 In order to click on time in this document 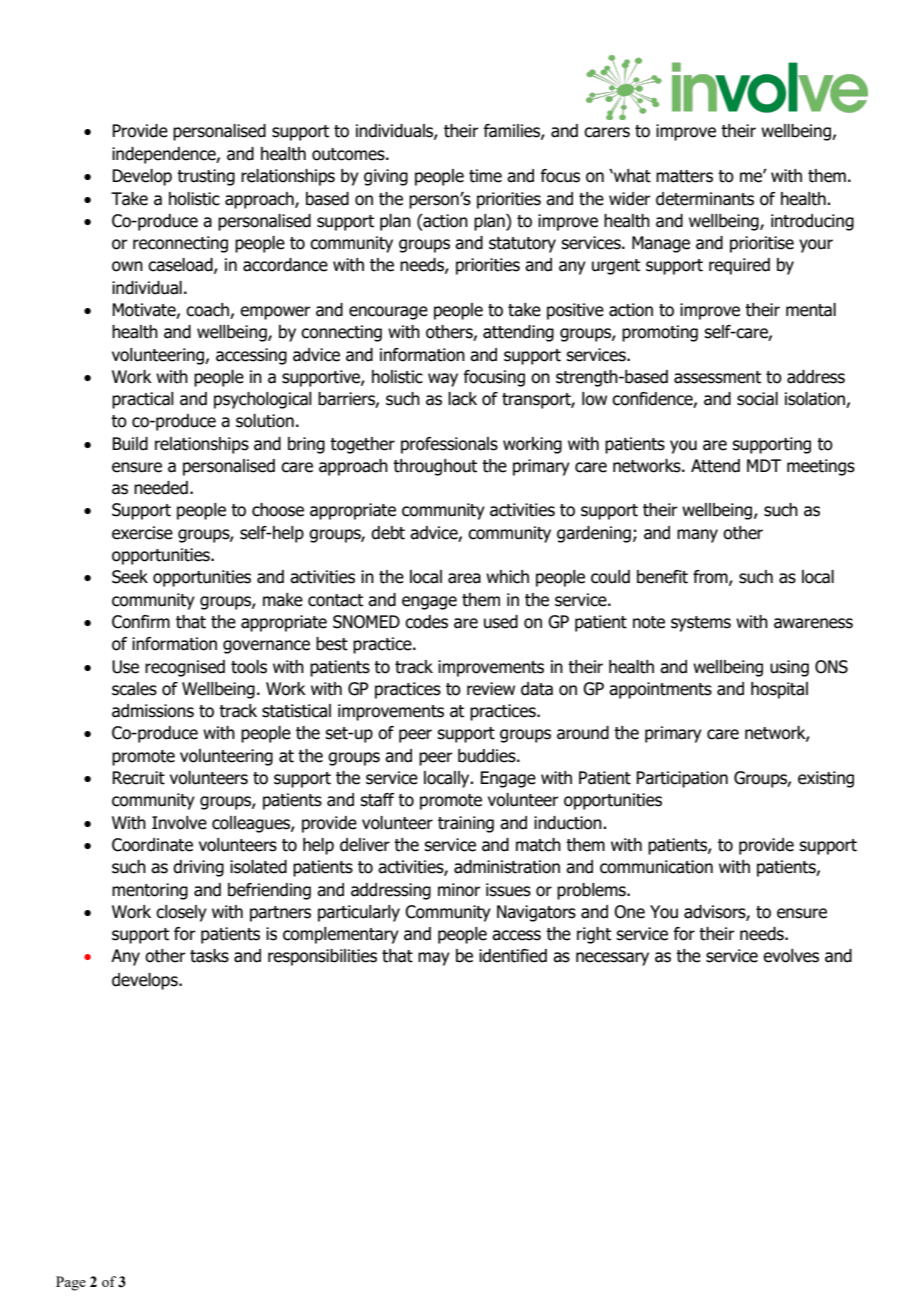, I will do `click(485, 176)`.
